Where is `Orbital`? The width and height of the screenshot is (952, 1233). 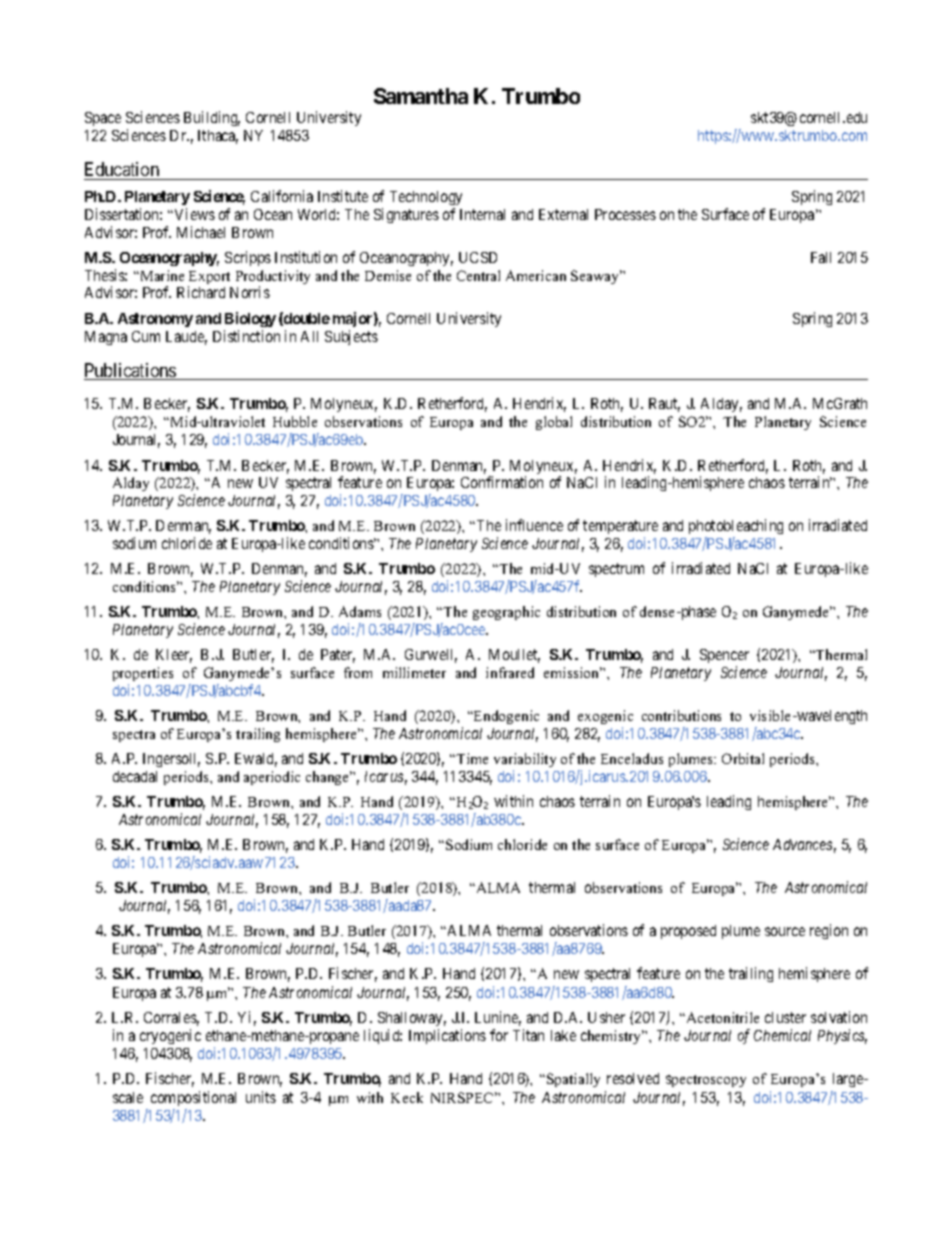
Orbital is located at coordinates (743, 758).
